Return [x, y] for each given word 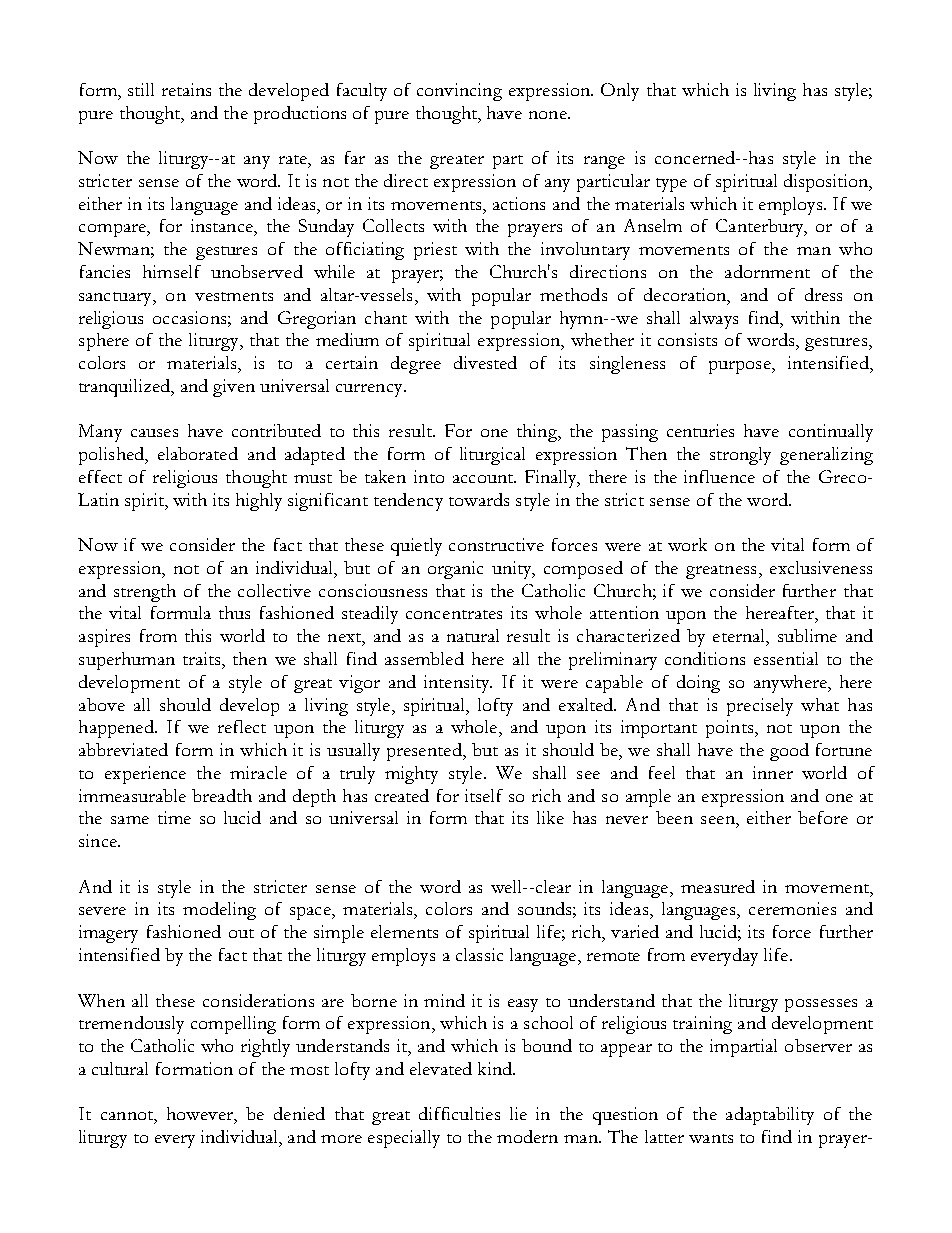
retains [186, 89]
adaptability [770, 1116]
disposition [827, 183]
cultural [120, 1068]
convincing [459, 92]
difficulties [459, 1113]
